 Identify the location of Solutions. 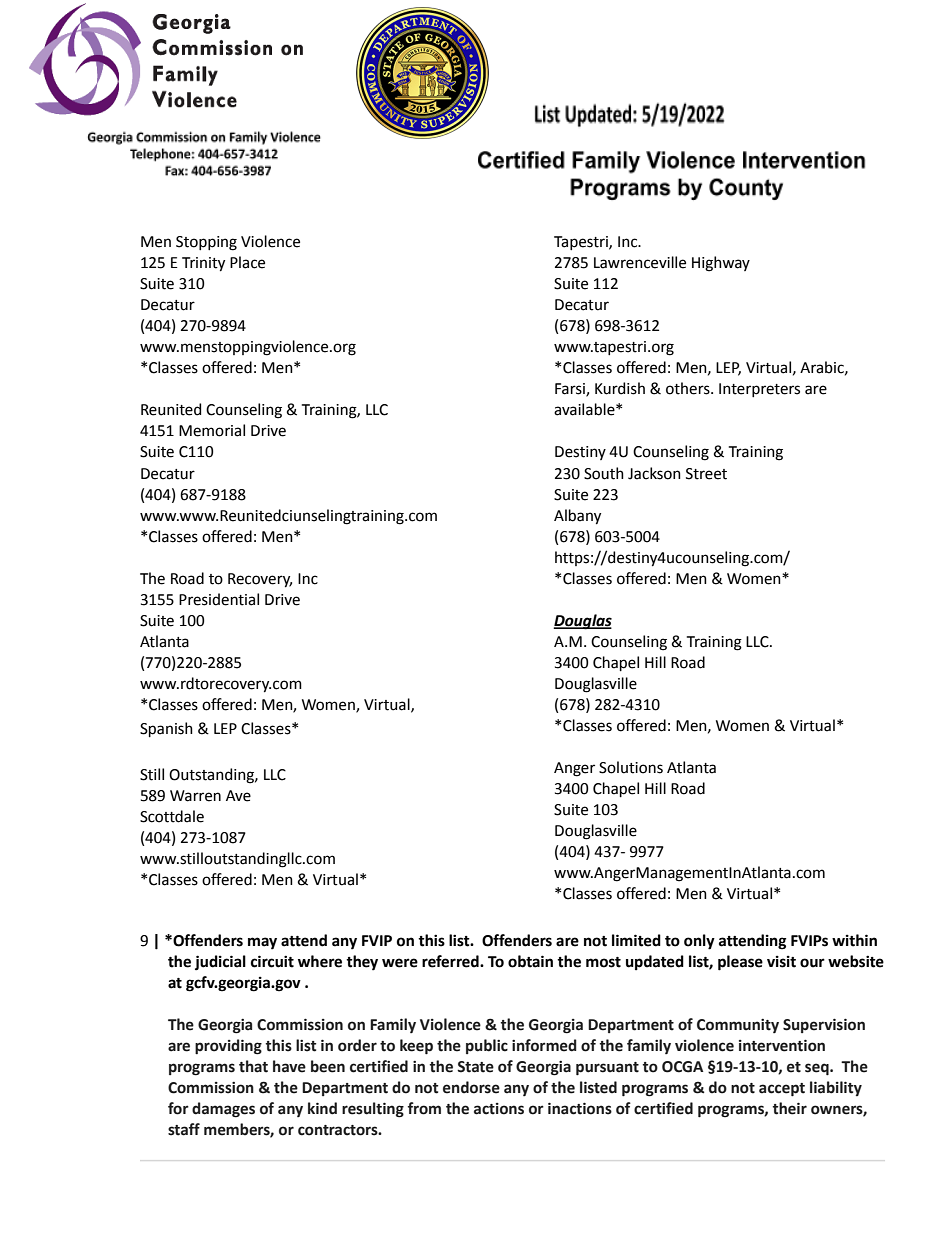
(631, 767).
